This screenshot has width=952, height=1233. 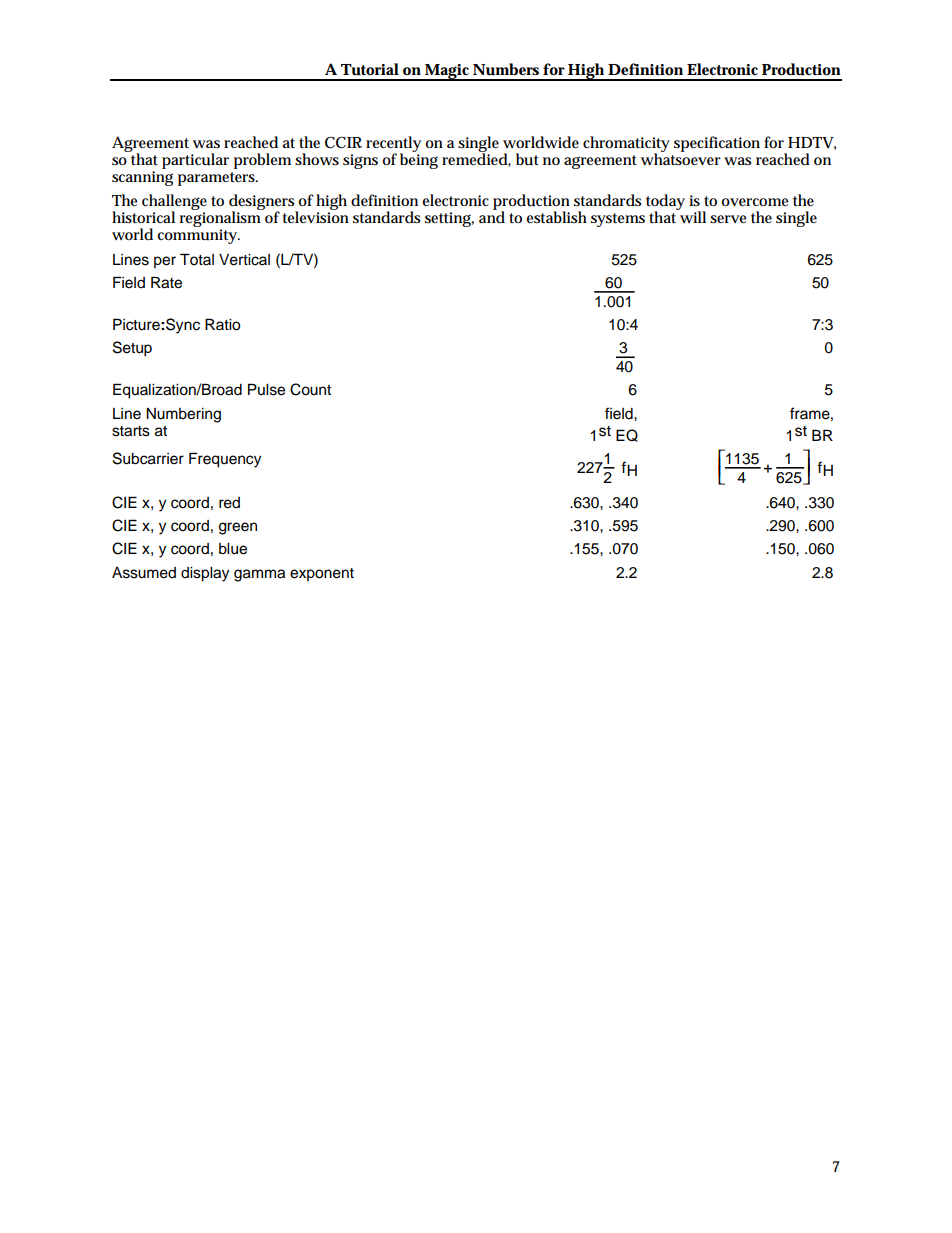 I want to click on exponent, so click(x=322, y=574).
